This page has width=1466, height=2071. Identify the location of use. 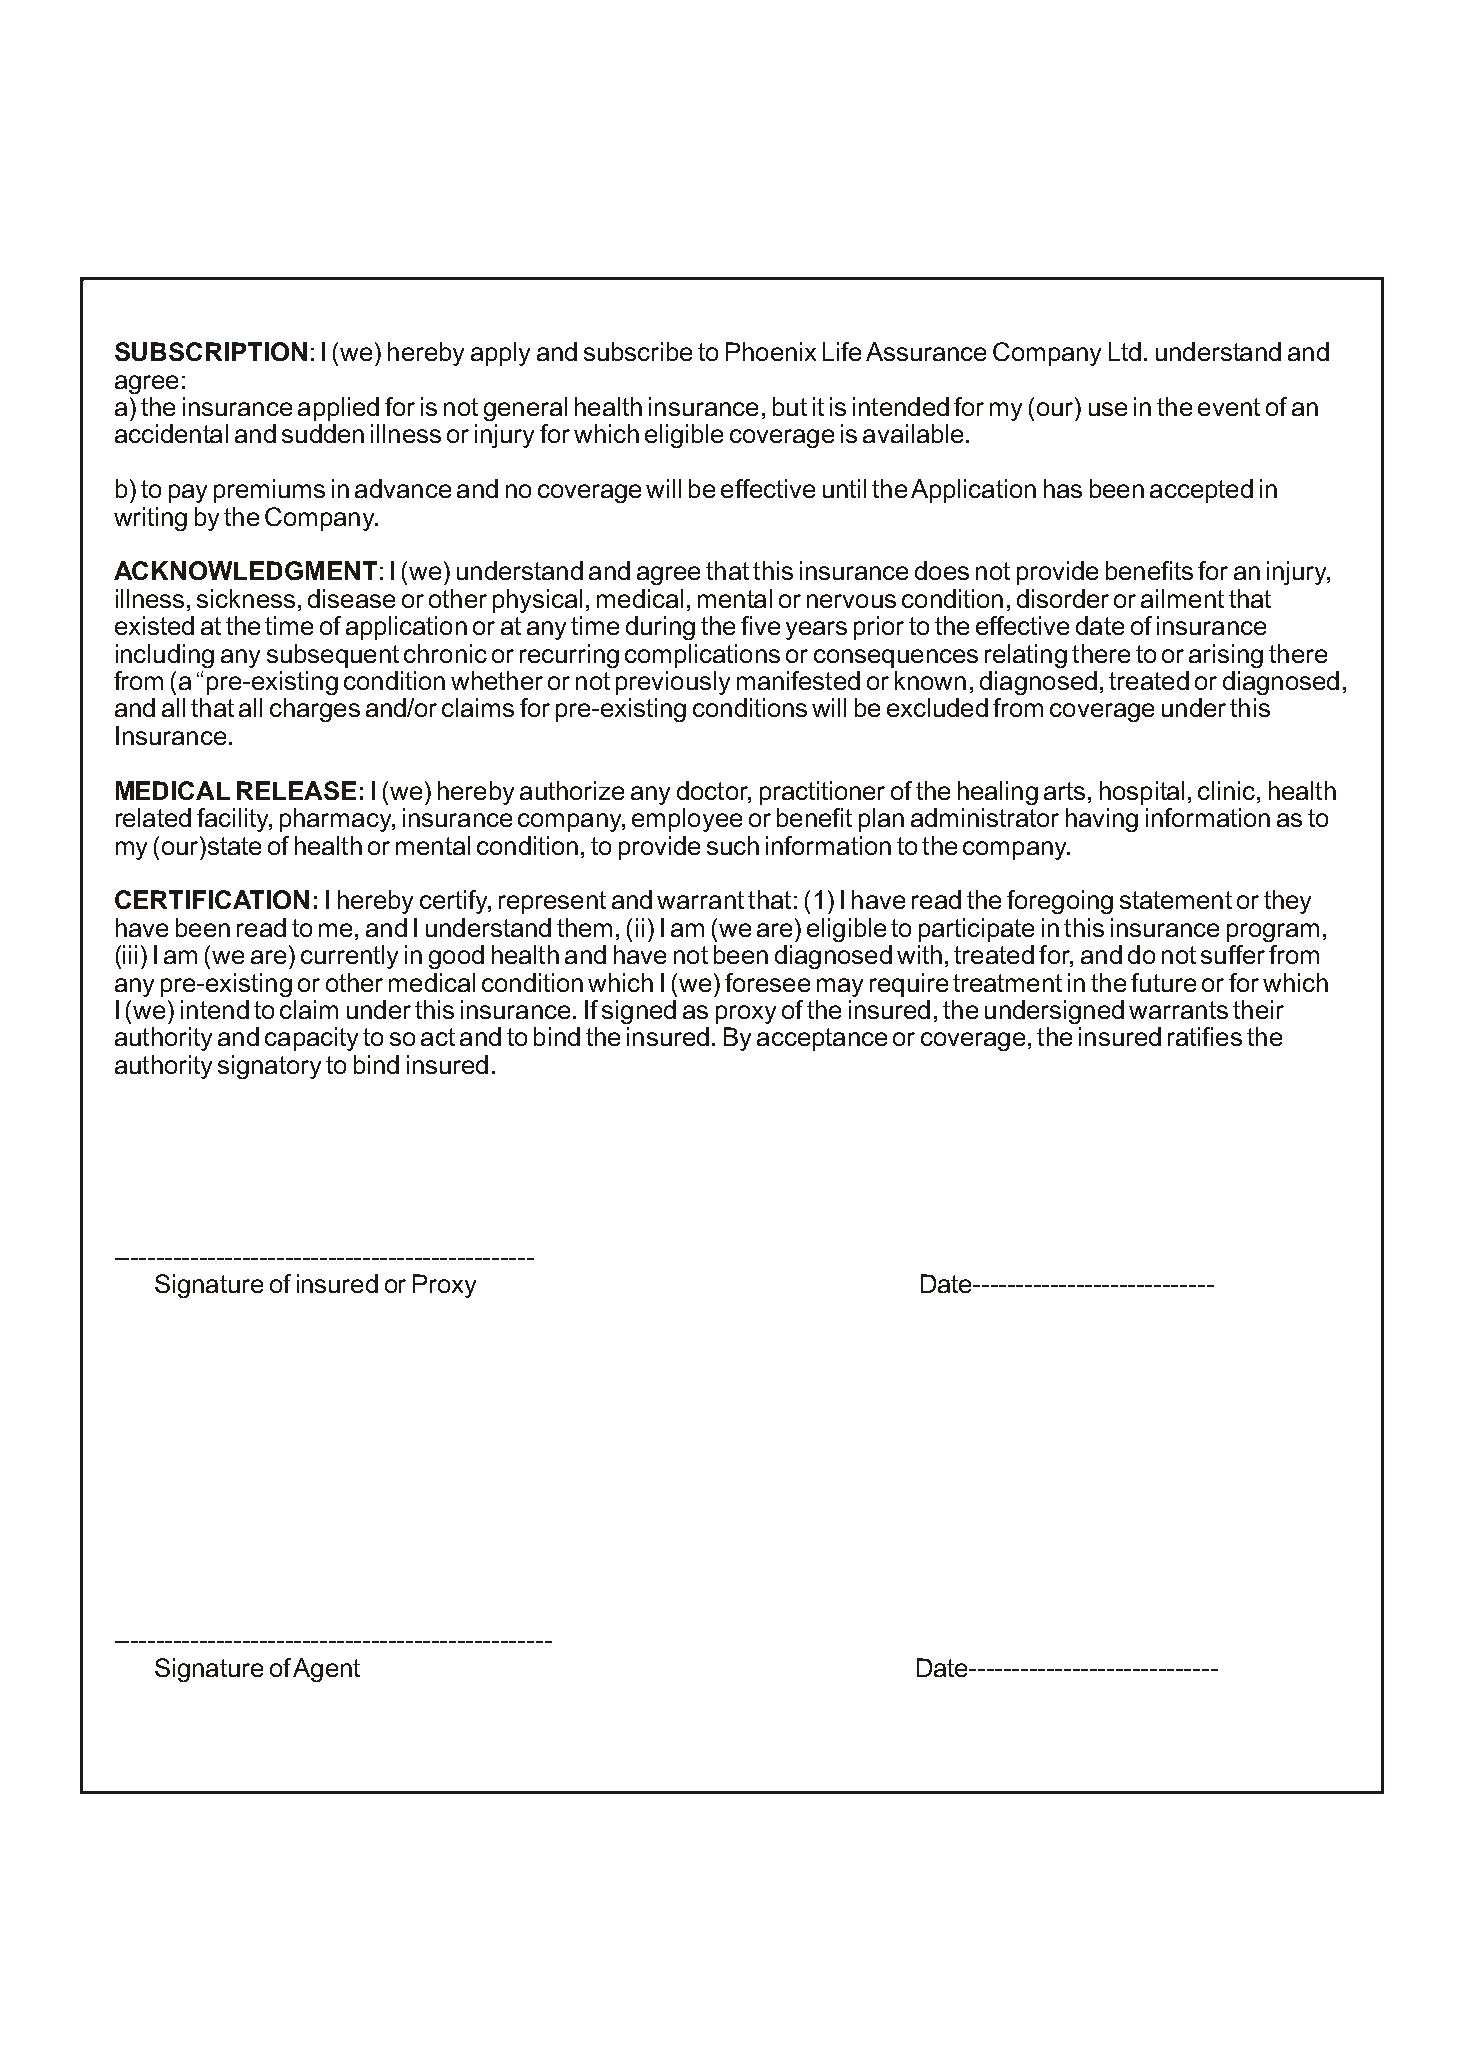
(1108, 409).
